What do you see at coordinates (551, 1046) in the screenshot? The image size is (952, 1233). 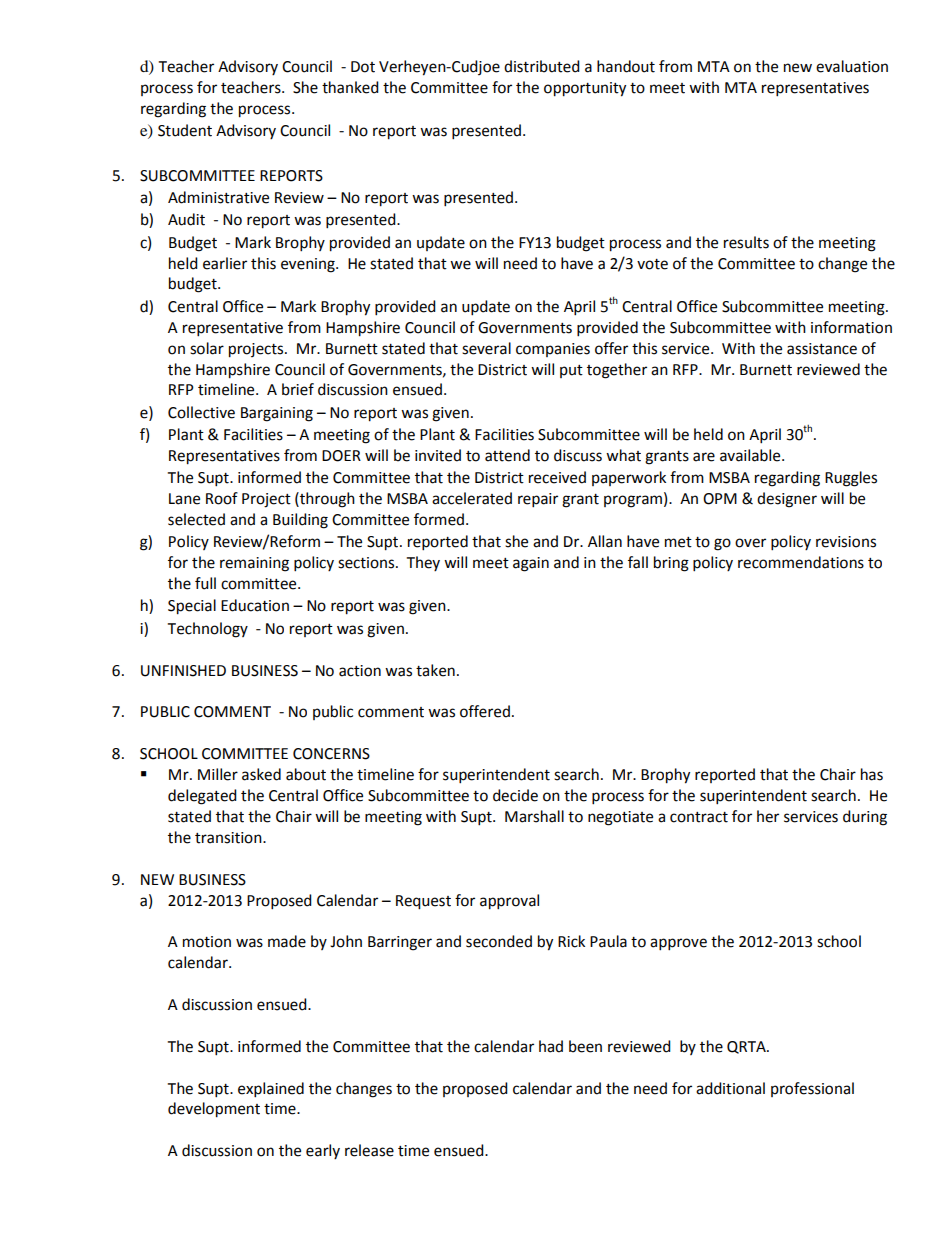 I see `had` at bounding box center [551, 1046].
